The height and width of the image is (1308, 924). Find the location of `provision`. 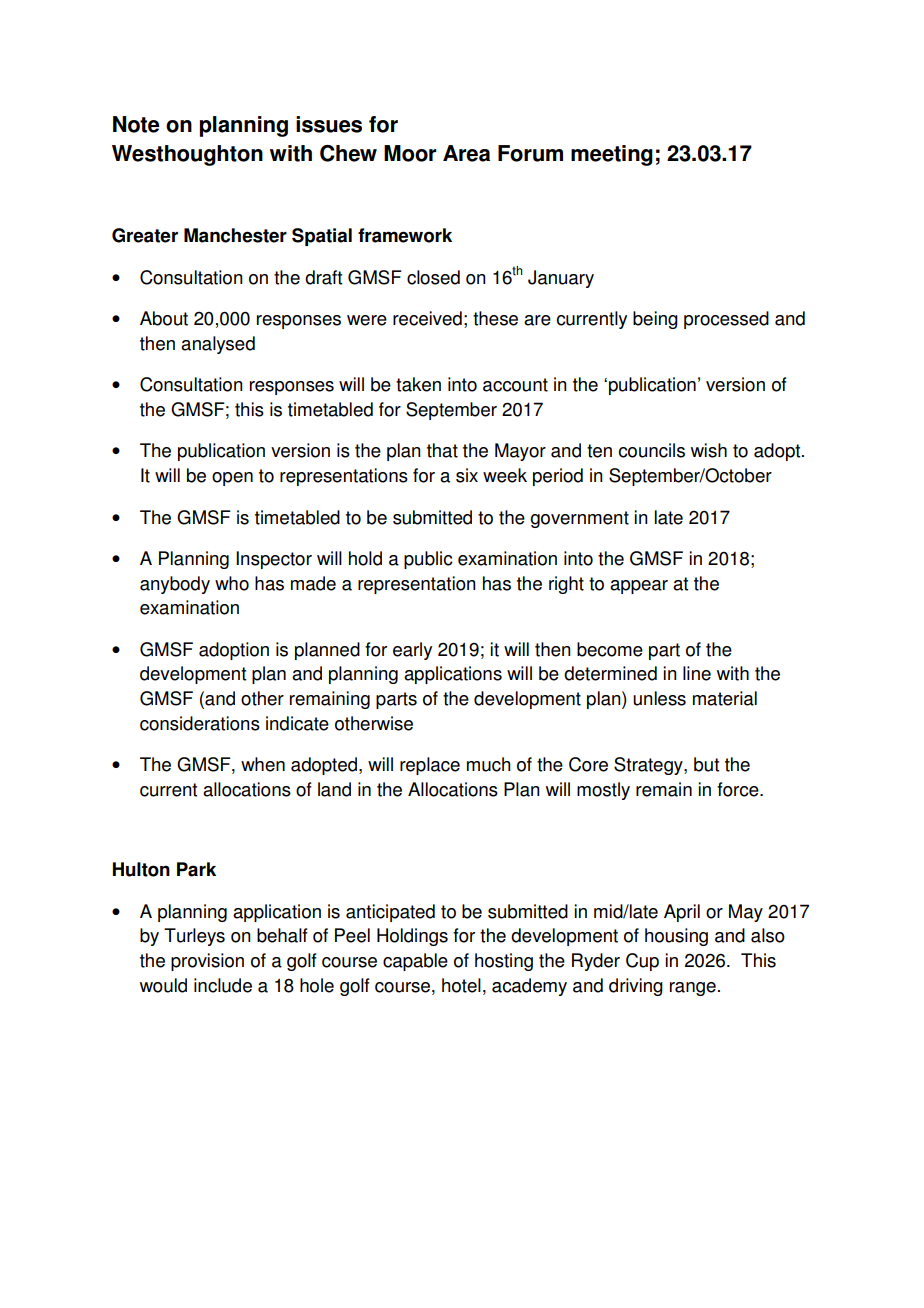

provision is located at coordinates (207, 962).
